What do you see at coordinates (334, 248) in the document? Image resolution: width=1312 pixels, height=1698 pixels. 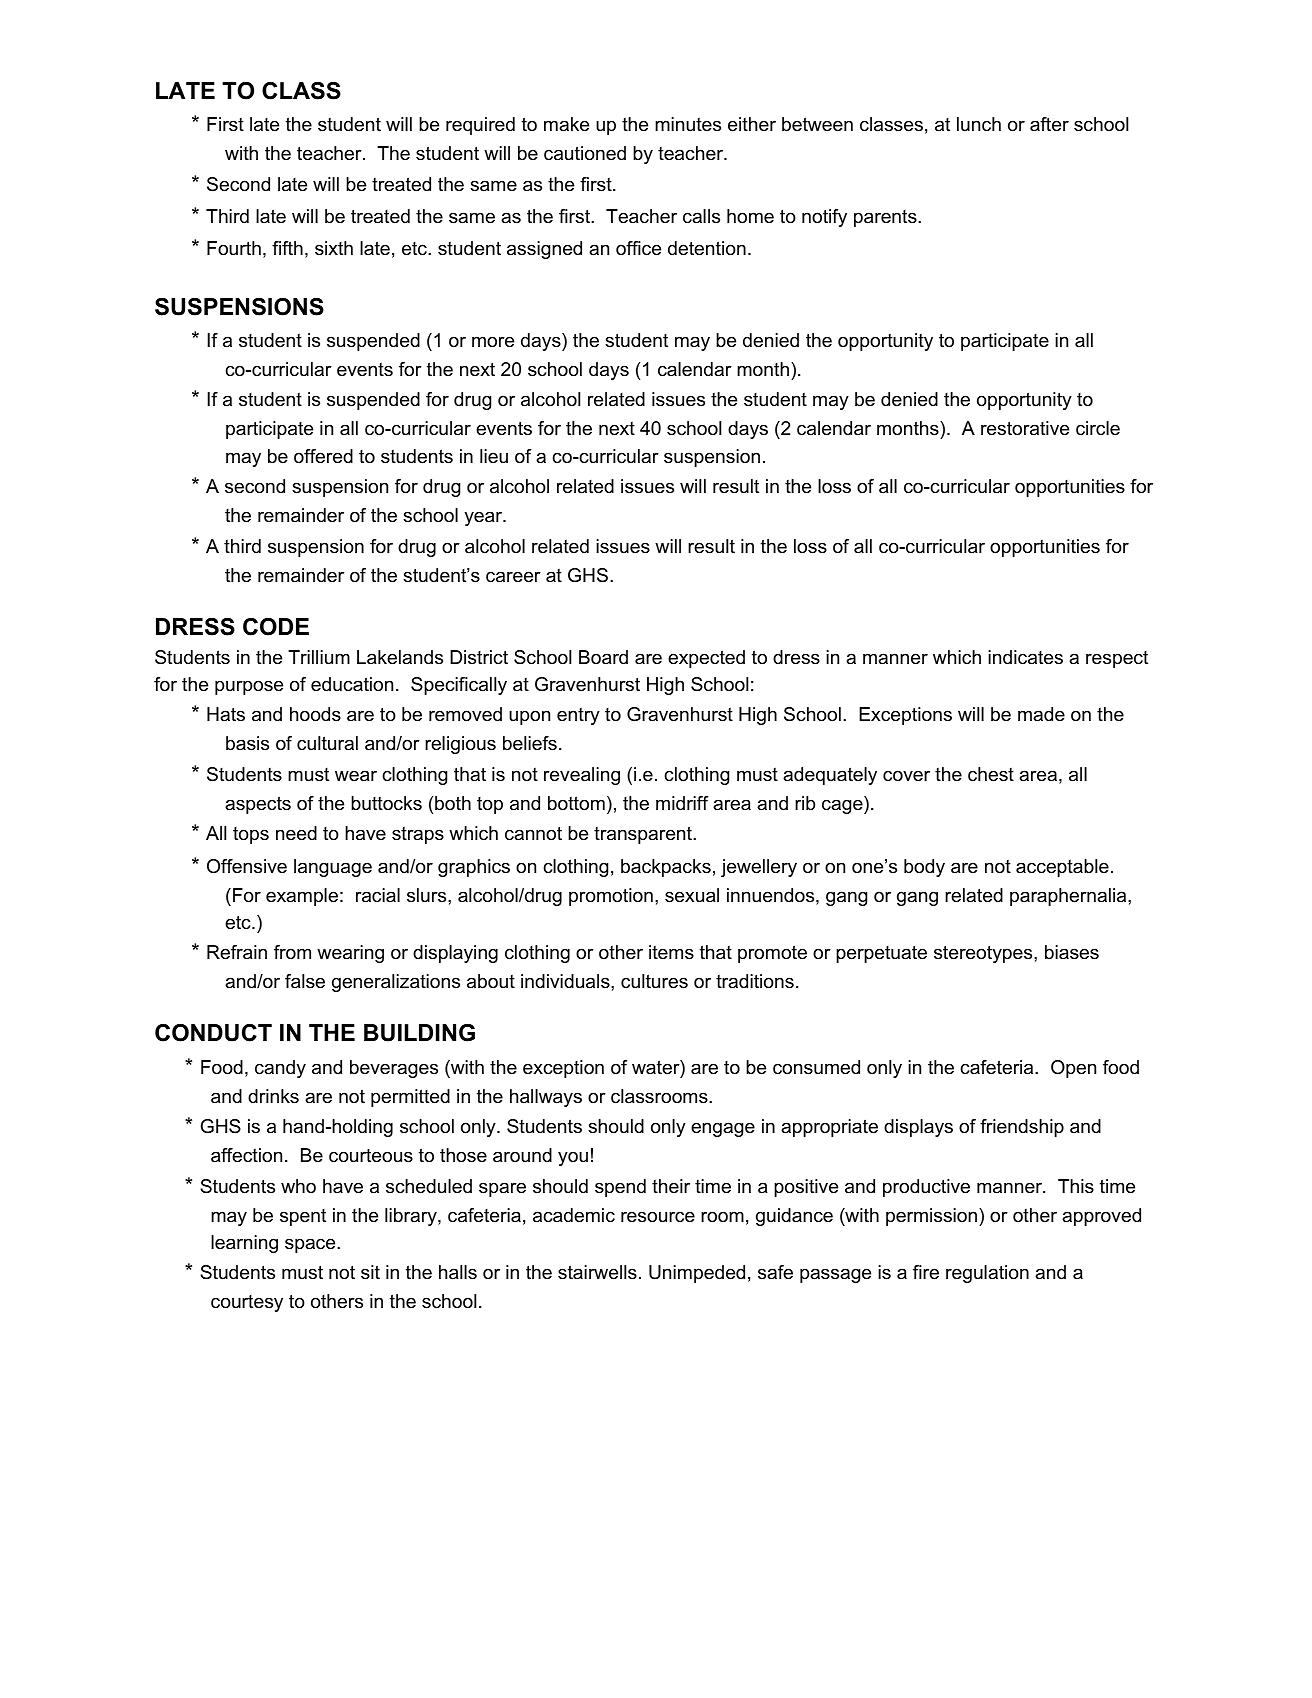 I see `sixth` at bounding box center [334, 248].
